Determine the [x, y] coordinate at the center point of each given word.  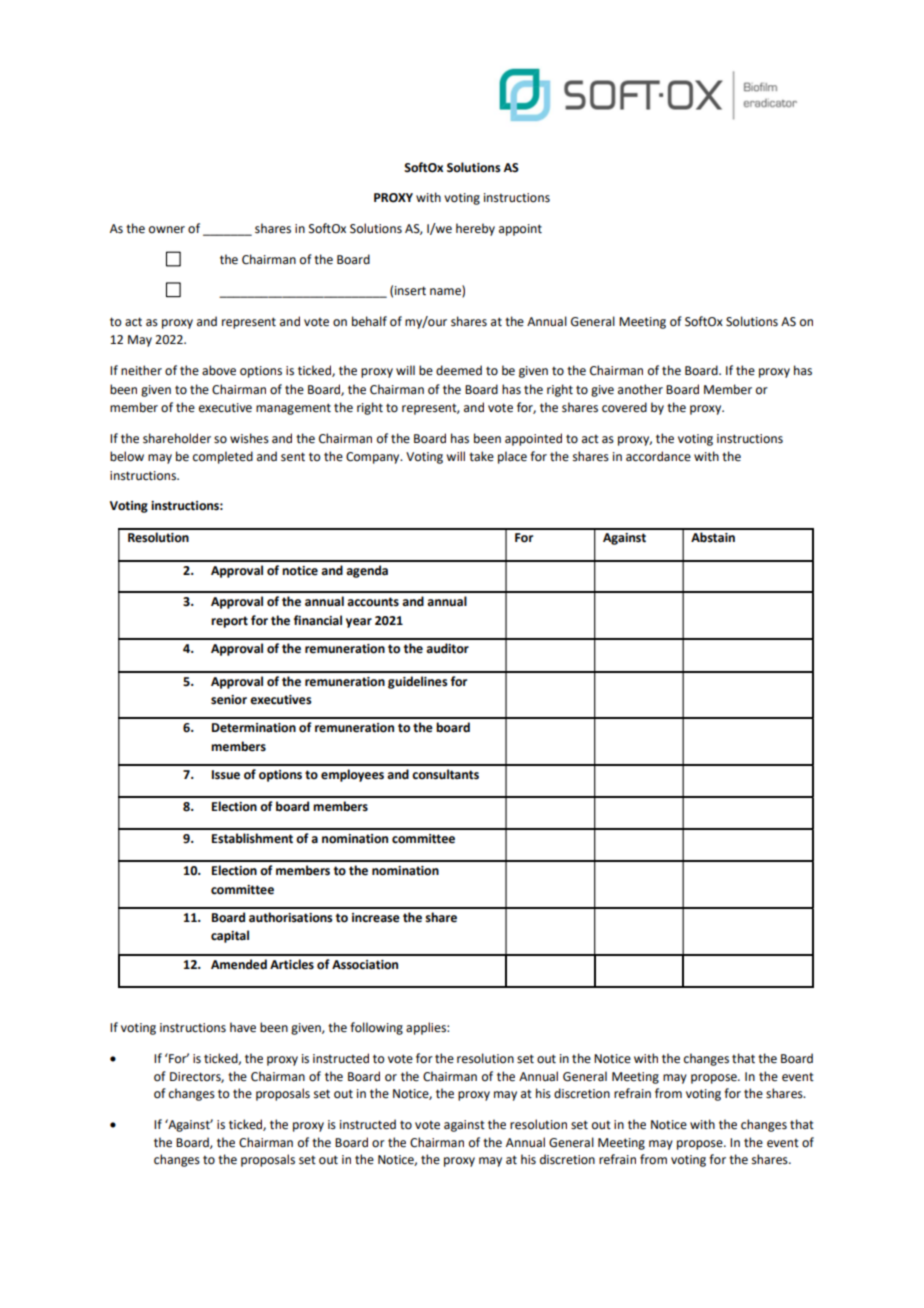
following [376, 1028]
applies [427, 1028]
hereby [475, 229]
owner [167, 230]
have [243, 1027]
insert [410, 291]
